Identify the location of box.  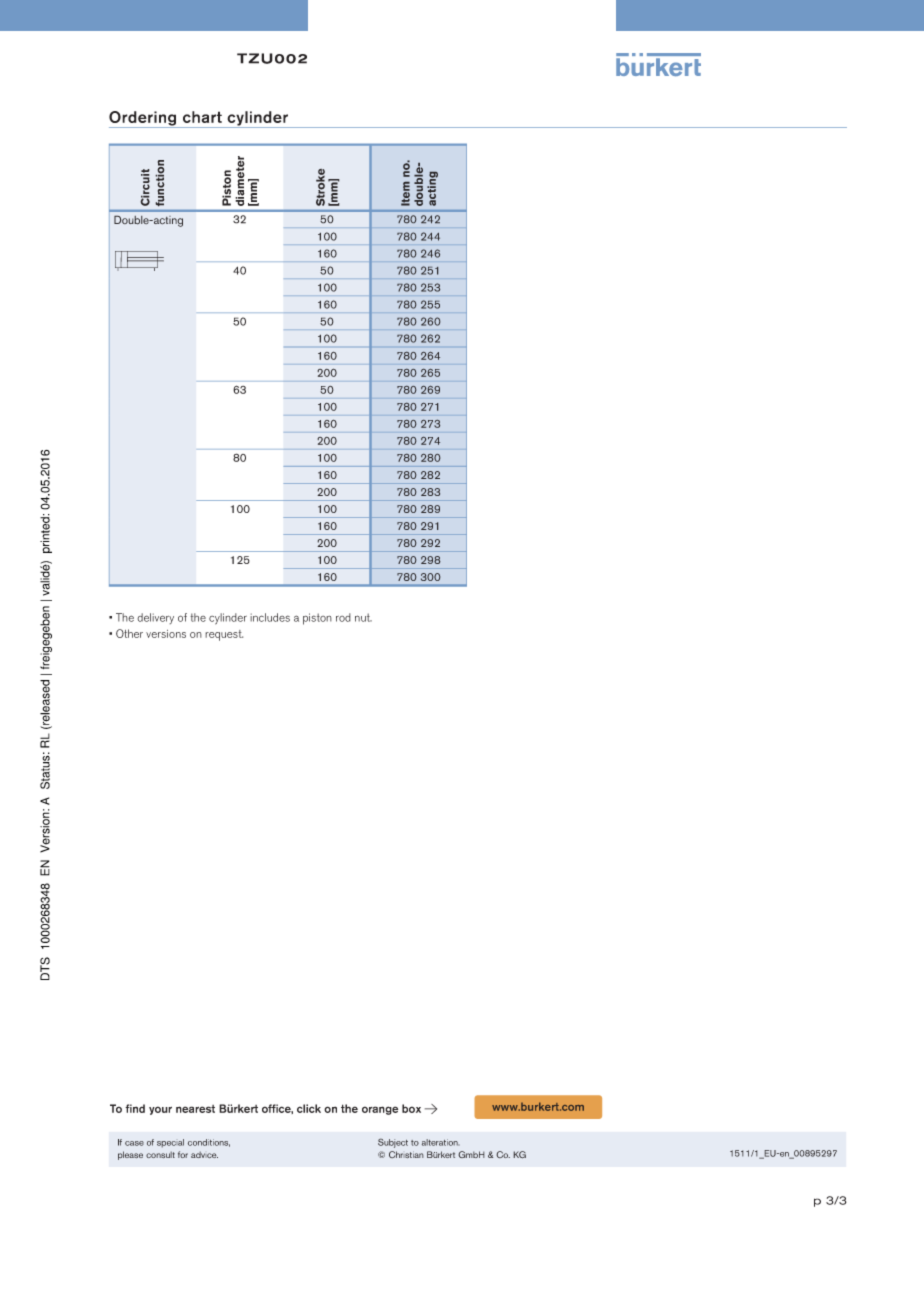
(411, 1108).
